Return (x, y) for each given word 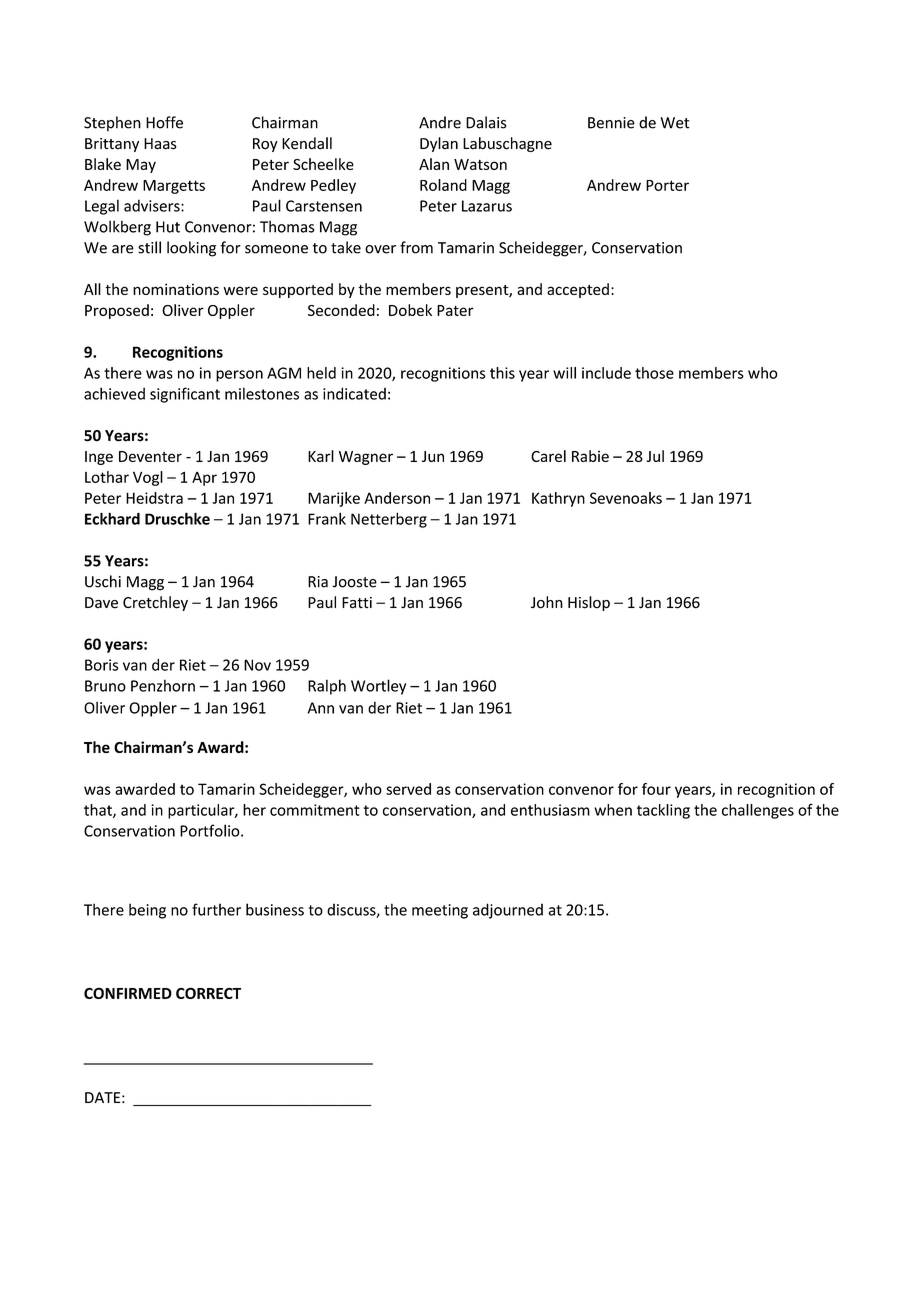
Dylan (439, 144)
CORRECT (208, 993)
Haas (160, 144)
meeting (440, 911)
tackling (663, 811)
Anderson (397, 498)
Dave (101, 603)
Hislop (589, 603)
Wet (675, 123)
